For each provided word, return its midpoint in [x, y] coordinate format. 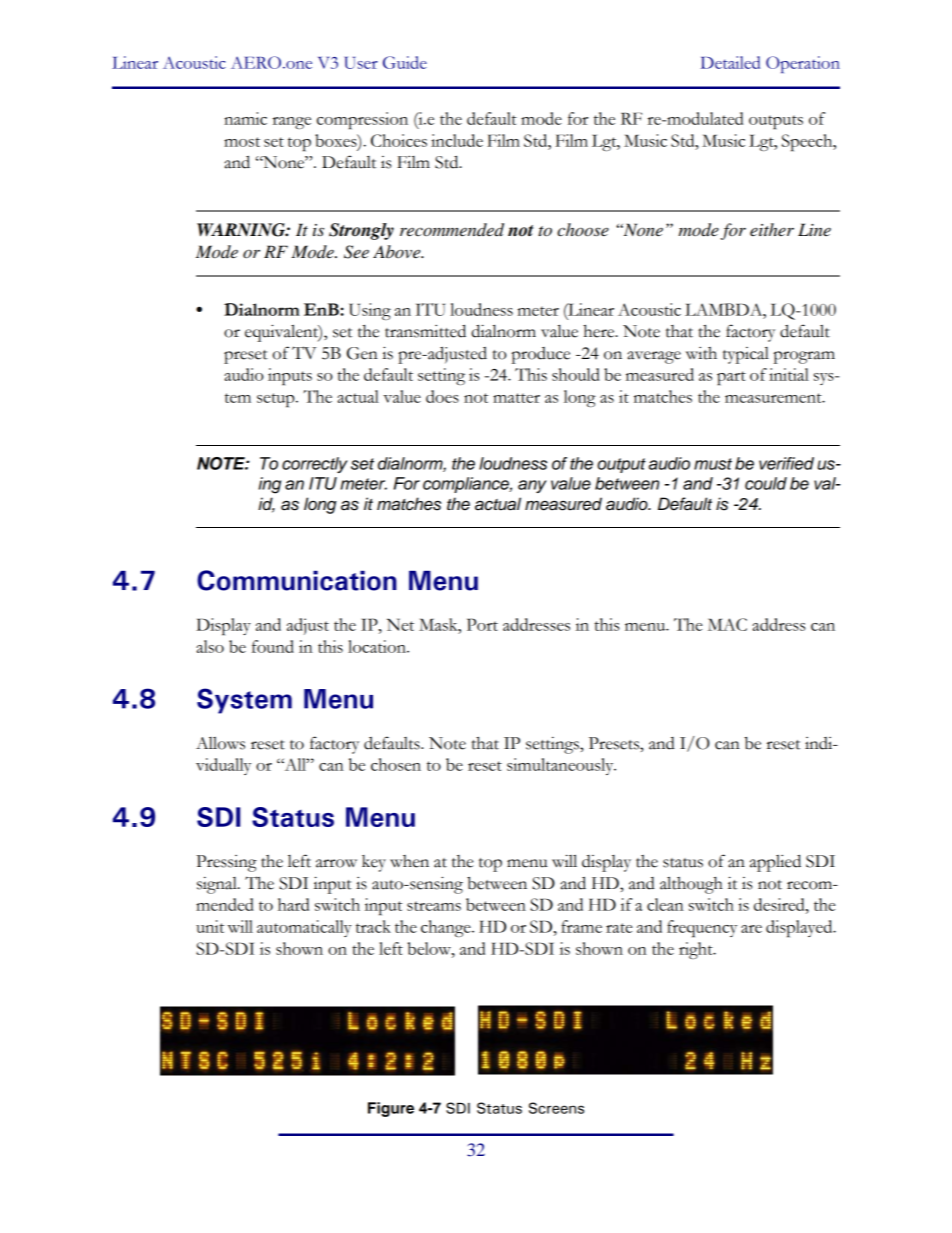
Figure [391, 1109]
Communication [297, 580]
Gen [362, 353]
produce [541, 355]
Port [482, 624]
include [457, 140]
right [697, 950]
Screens [556, 1108]
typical [746, 355]
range [292, 123]
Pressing [226, 863]
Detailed [730, 62]
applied [775, 863]
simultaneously [561, 766]
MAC [727, 624]
